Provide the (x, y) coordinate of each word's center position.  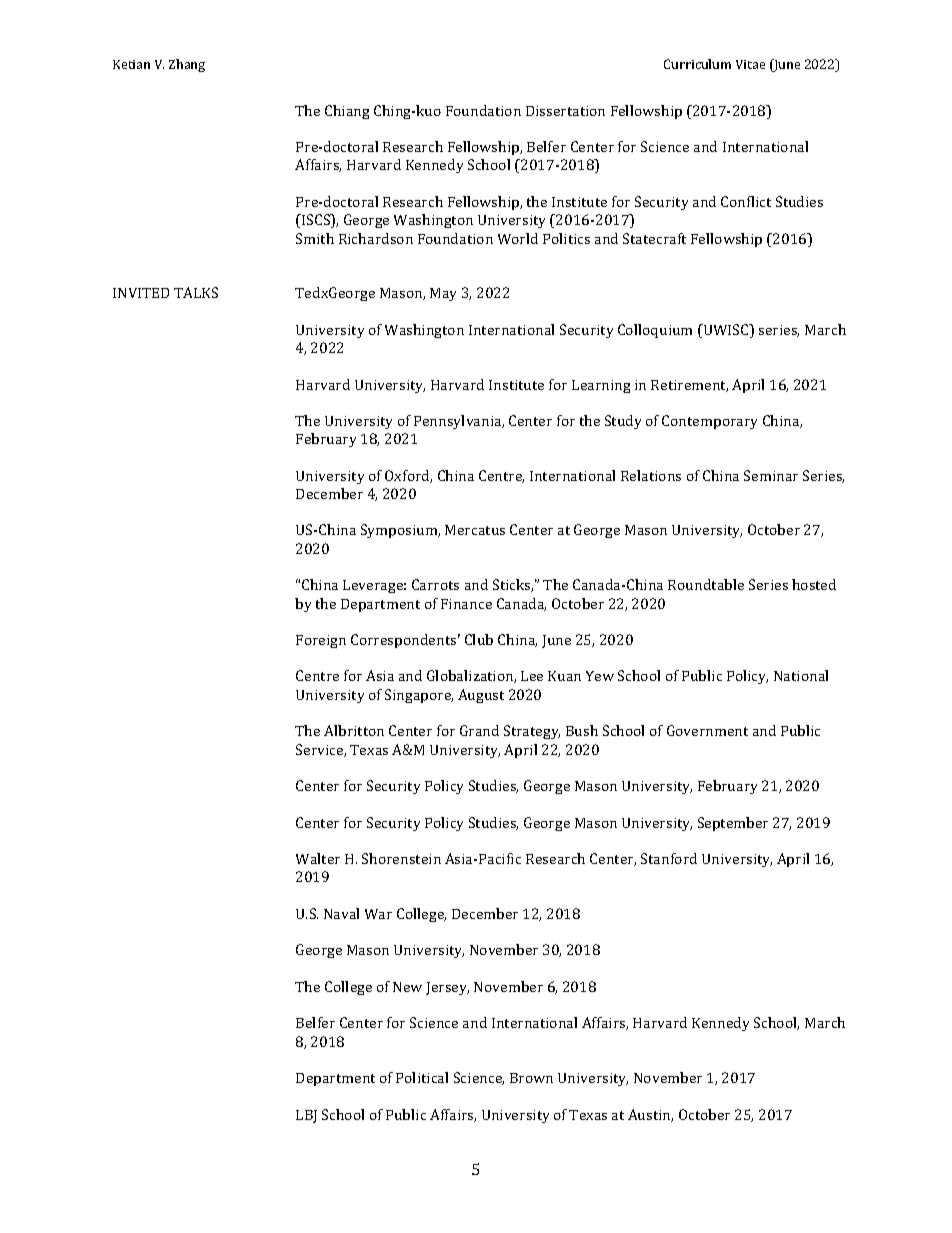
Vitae (750, 64)
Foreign (321, 641)
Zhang (187, 65)
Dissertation (565, 111)
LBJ (306, 1116)
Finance (466, 604)
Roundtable (706, 584)
